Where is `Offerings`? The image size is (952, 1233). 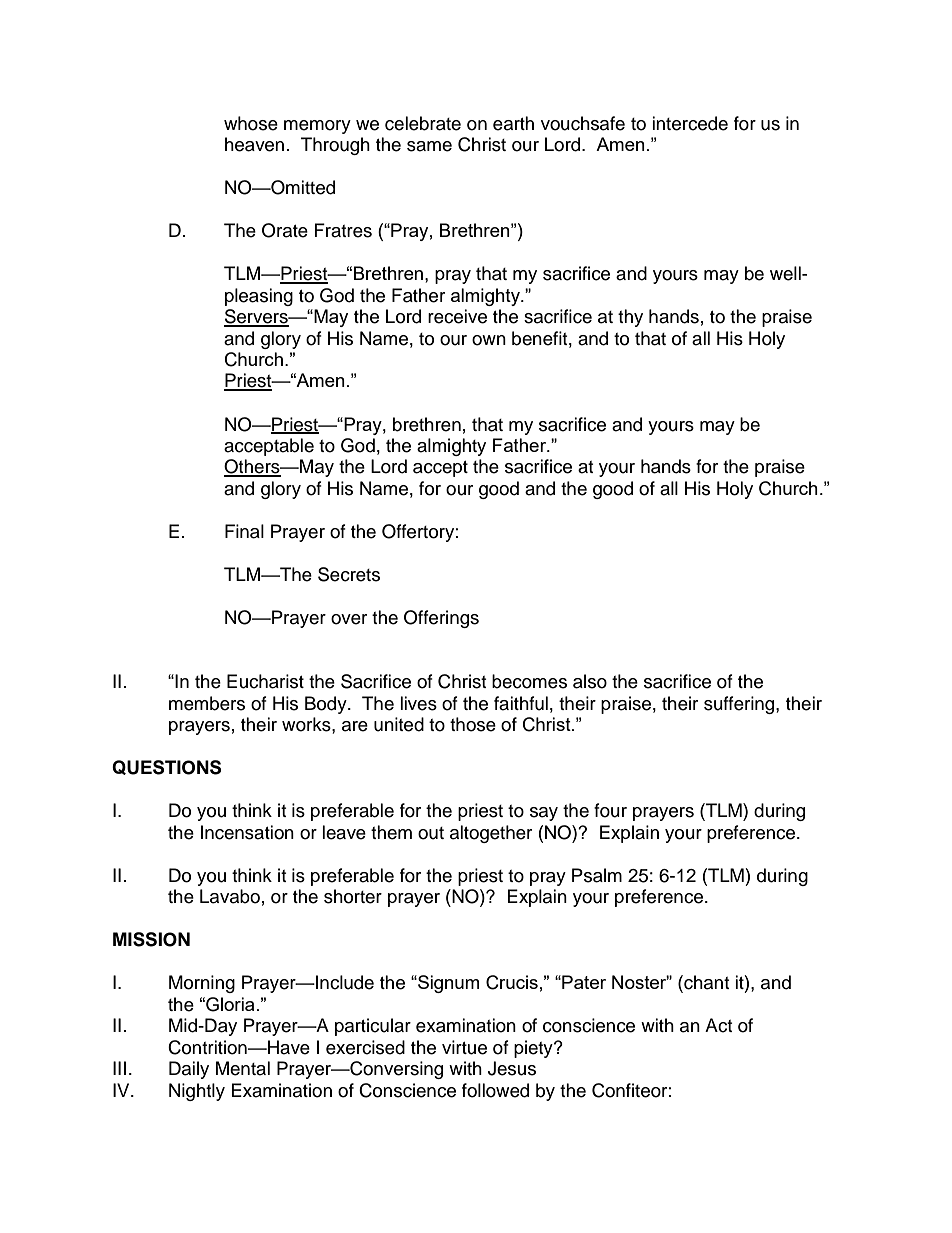
Offerings is located at coordinates (441, 619).
